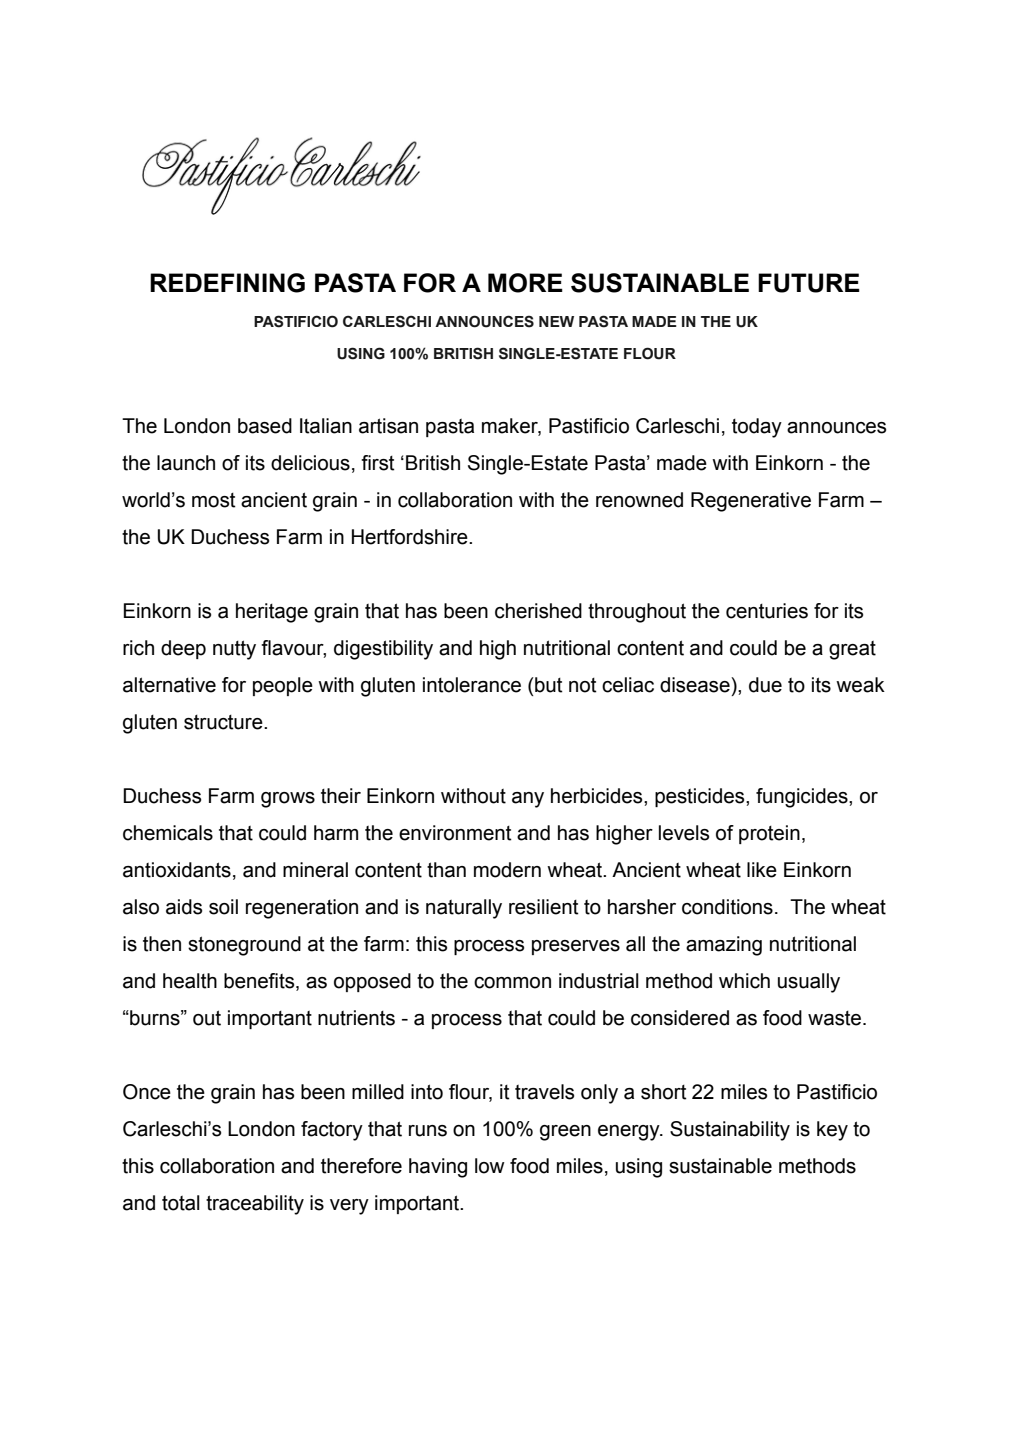  Describe the element at coordinates (490, 1166) in the screenshot. I see `low` at that location.
